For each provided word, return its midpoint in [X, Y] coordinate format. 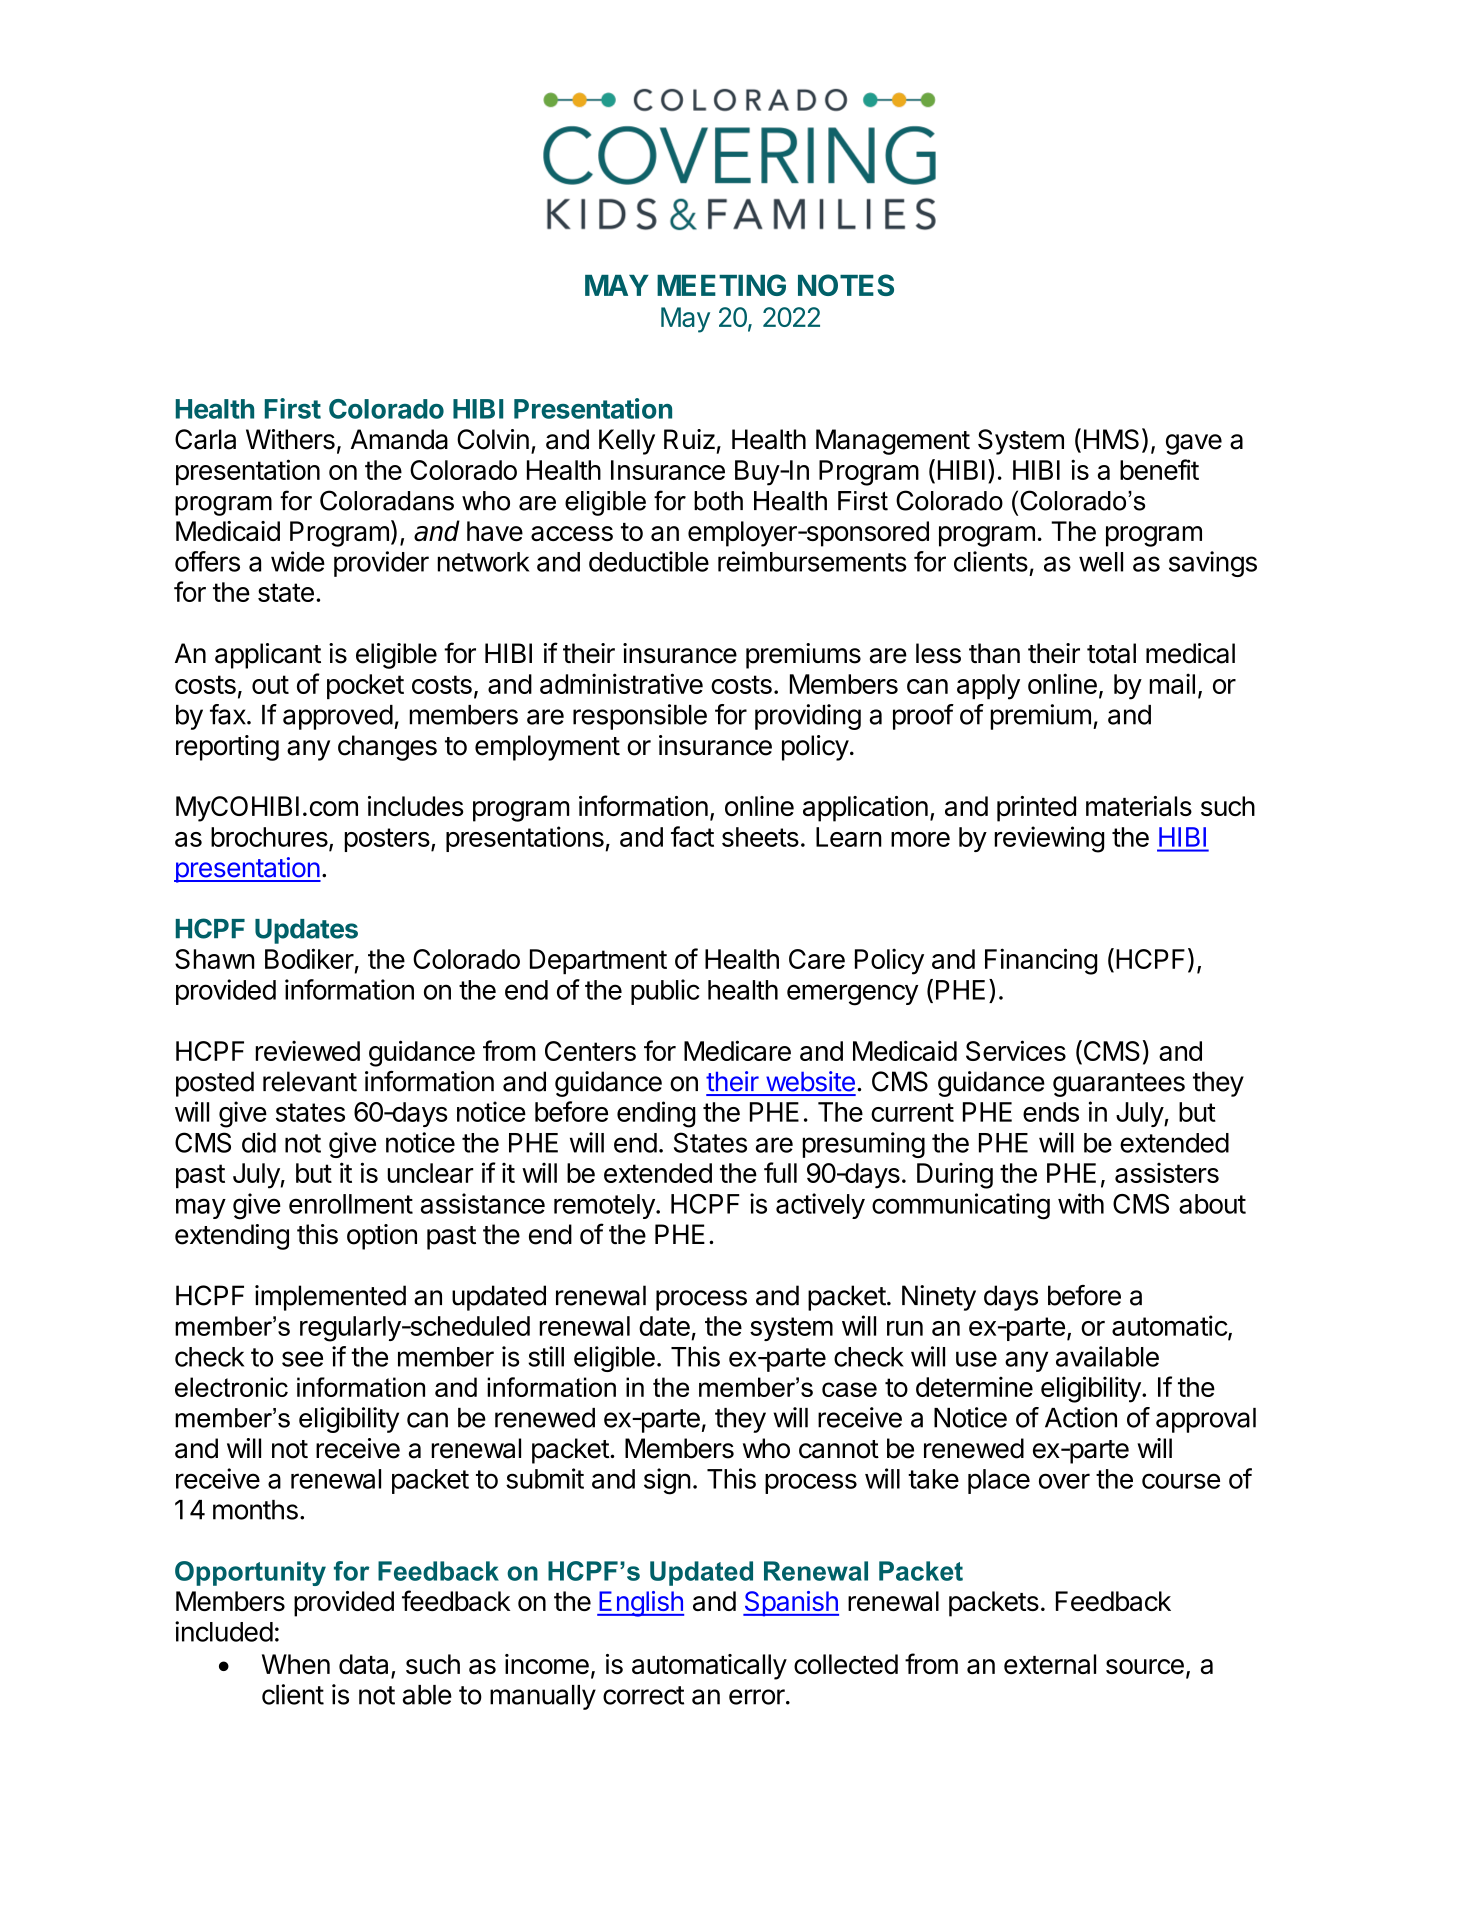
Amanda [399, 439]
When [296, 1664]
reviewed [307, 1050]
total [1111, 653]
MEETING [721, 285]
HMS [1111, 439]
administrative [621, 683]
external [1050, 1664]
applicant [268, 656]
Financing [1041, 961]
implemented [330, 1298]
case [849, 1389]
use [976, 1359]
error [758, 1697]
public [665, 992]
